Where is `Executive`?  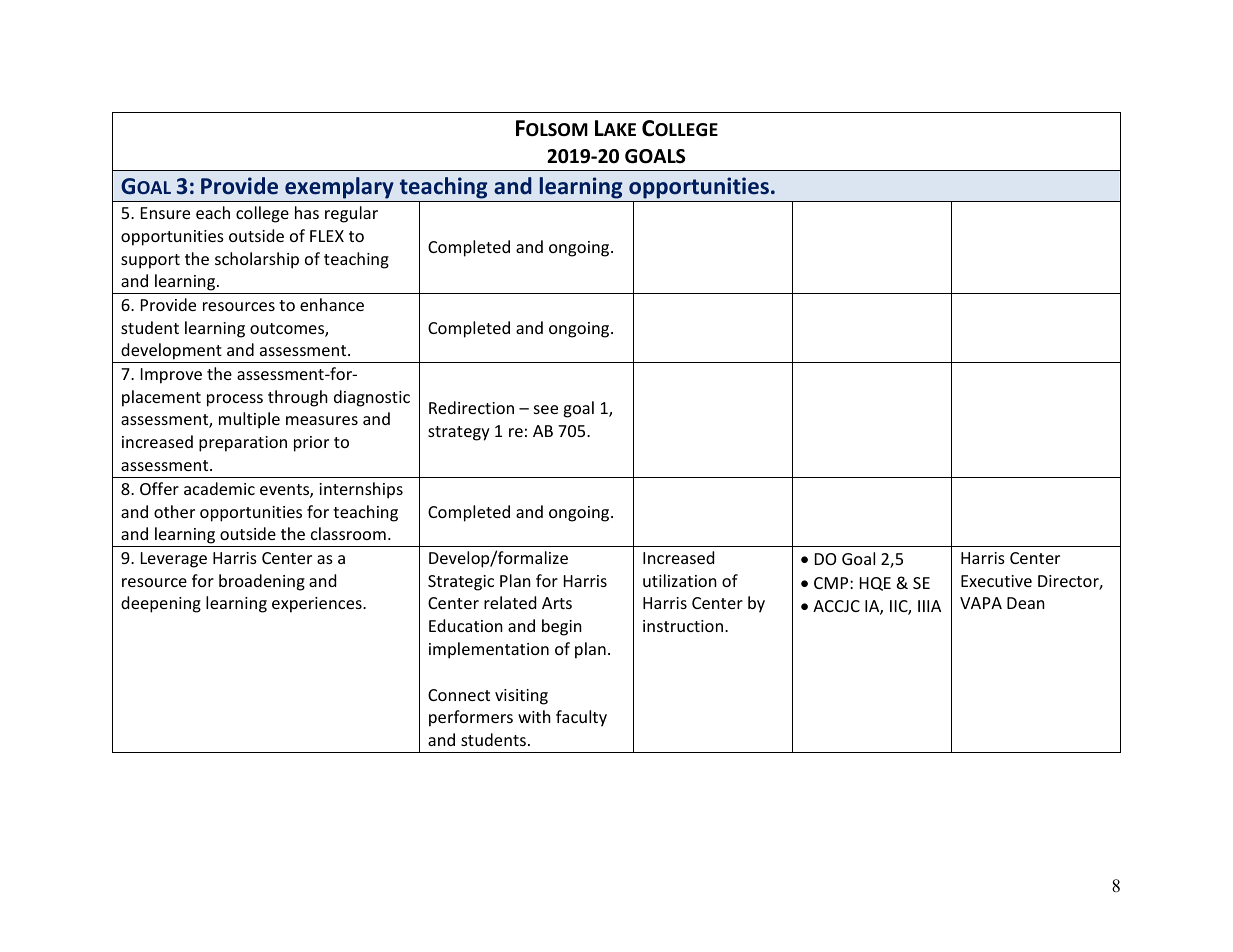
Executive is located at coordinates (996, 581).
